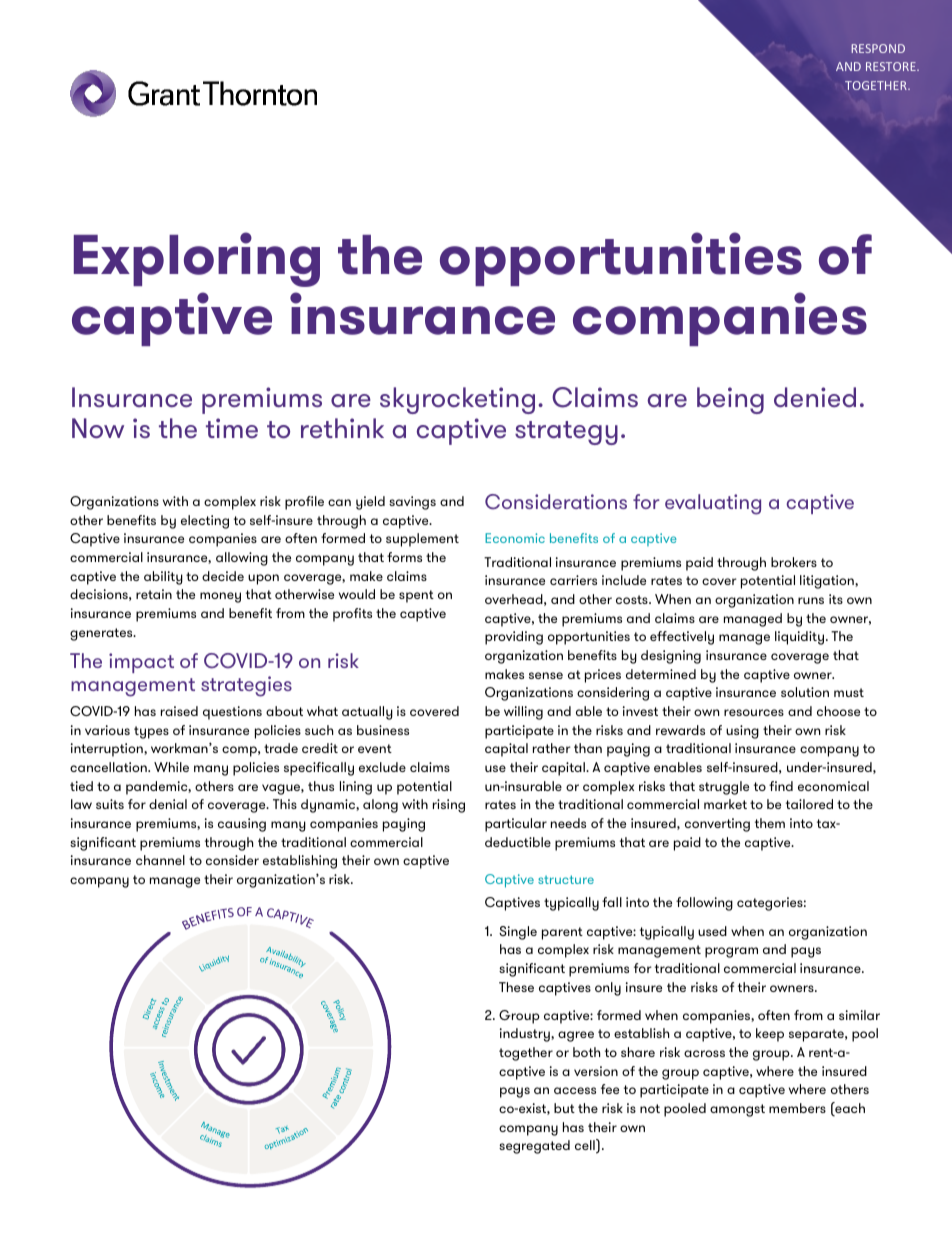  I want to click on skyrocketing, so click(457, 400).
